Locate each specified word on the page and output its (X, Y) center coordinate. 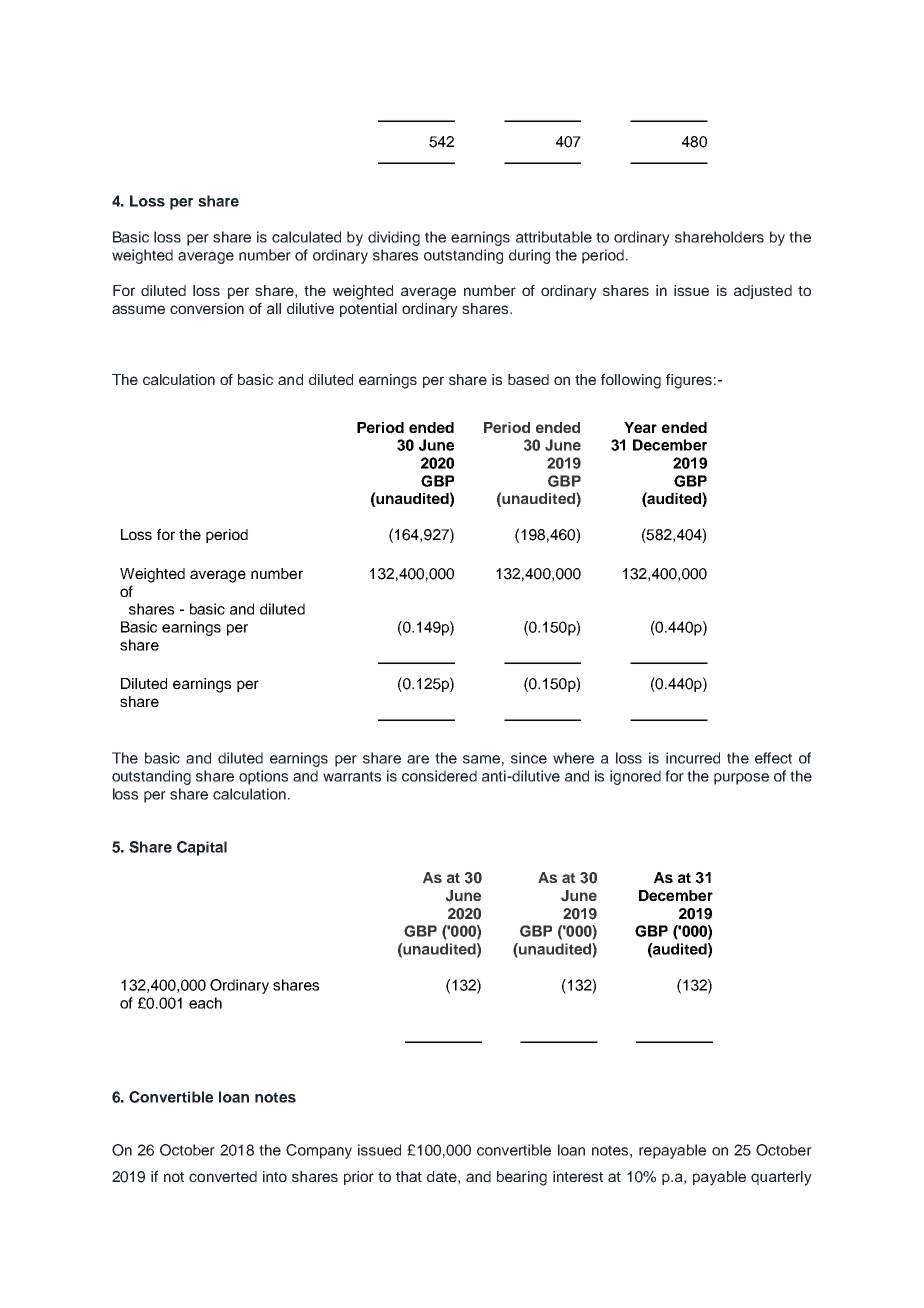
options (263, 777)
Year (640, 427)
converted (223, 1176)
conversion (207, 308)
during (529, 256)
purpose (741, 779)
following (631, 381)
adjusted (763, 292)
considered (439, 776)
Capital (202, 848)
